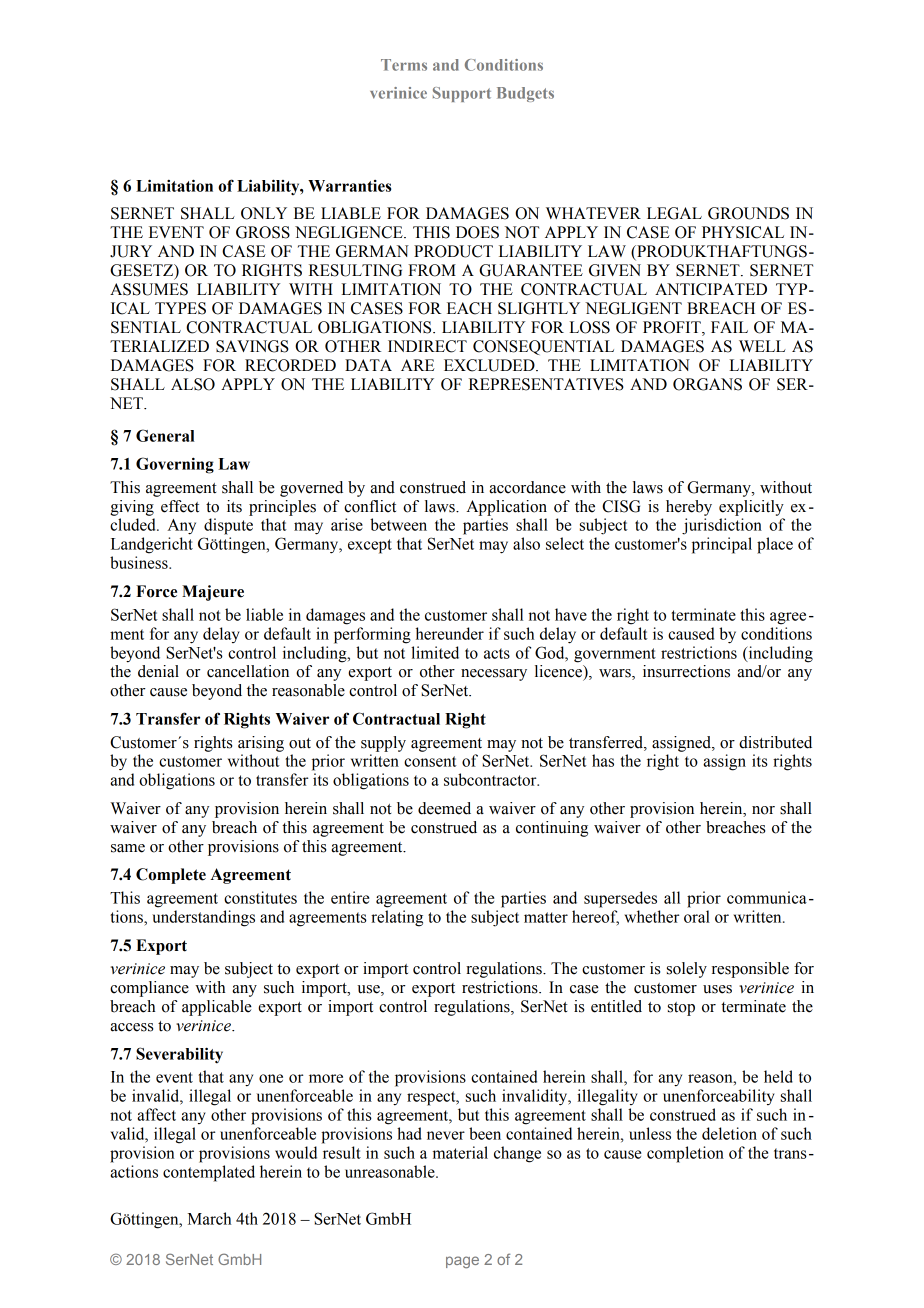  I want to click on cancellation, so click(248, 671).
